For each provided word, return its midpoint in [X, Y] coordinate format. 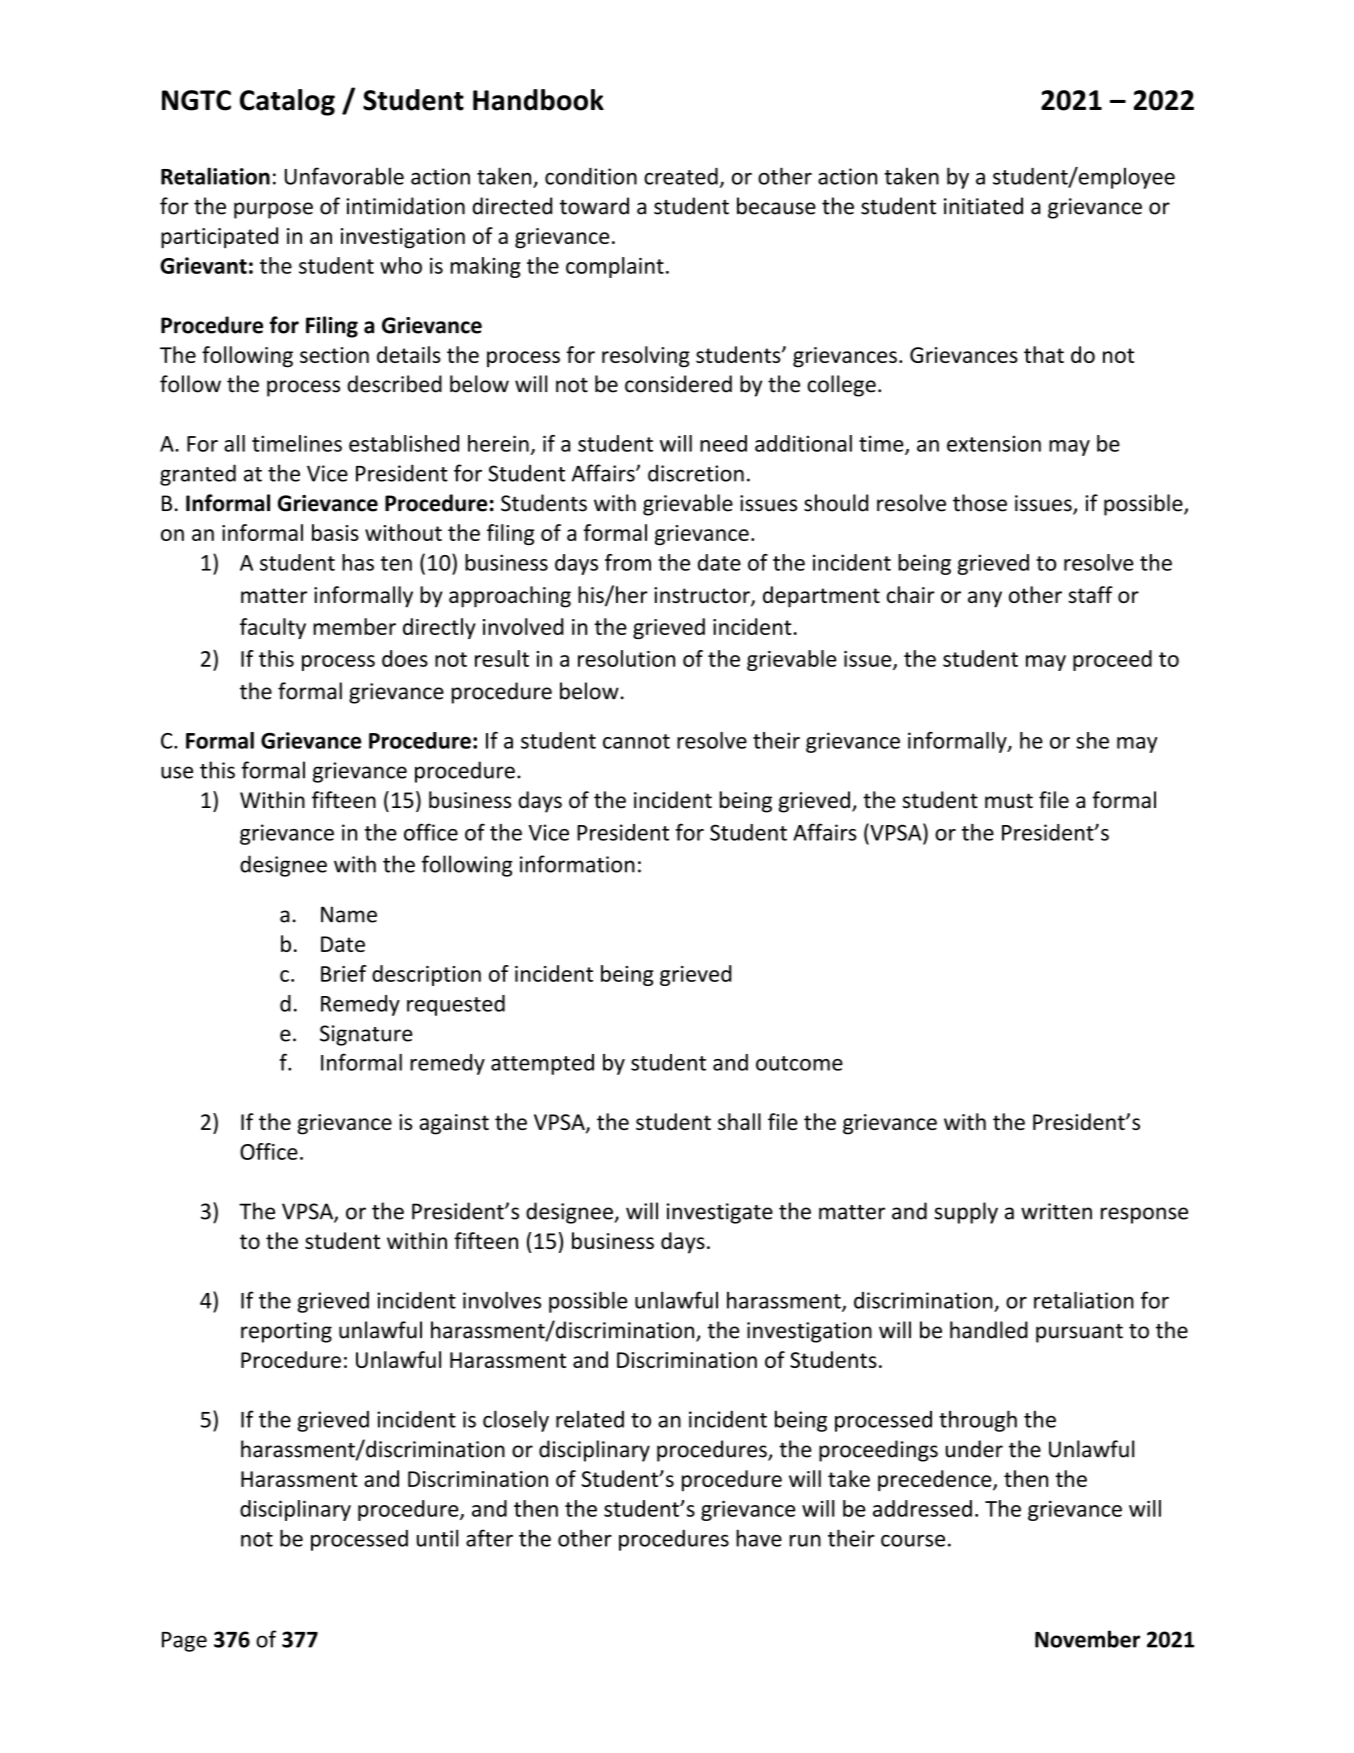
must [1009, 801]
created [681, 176]
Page [184, 1642]
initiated [983, 206]
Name [349, 914]
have [759, 1538]
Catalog [287, 102]
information [577, 864]
